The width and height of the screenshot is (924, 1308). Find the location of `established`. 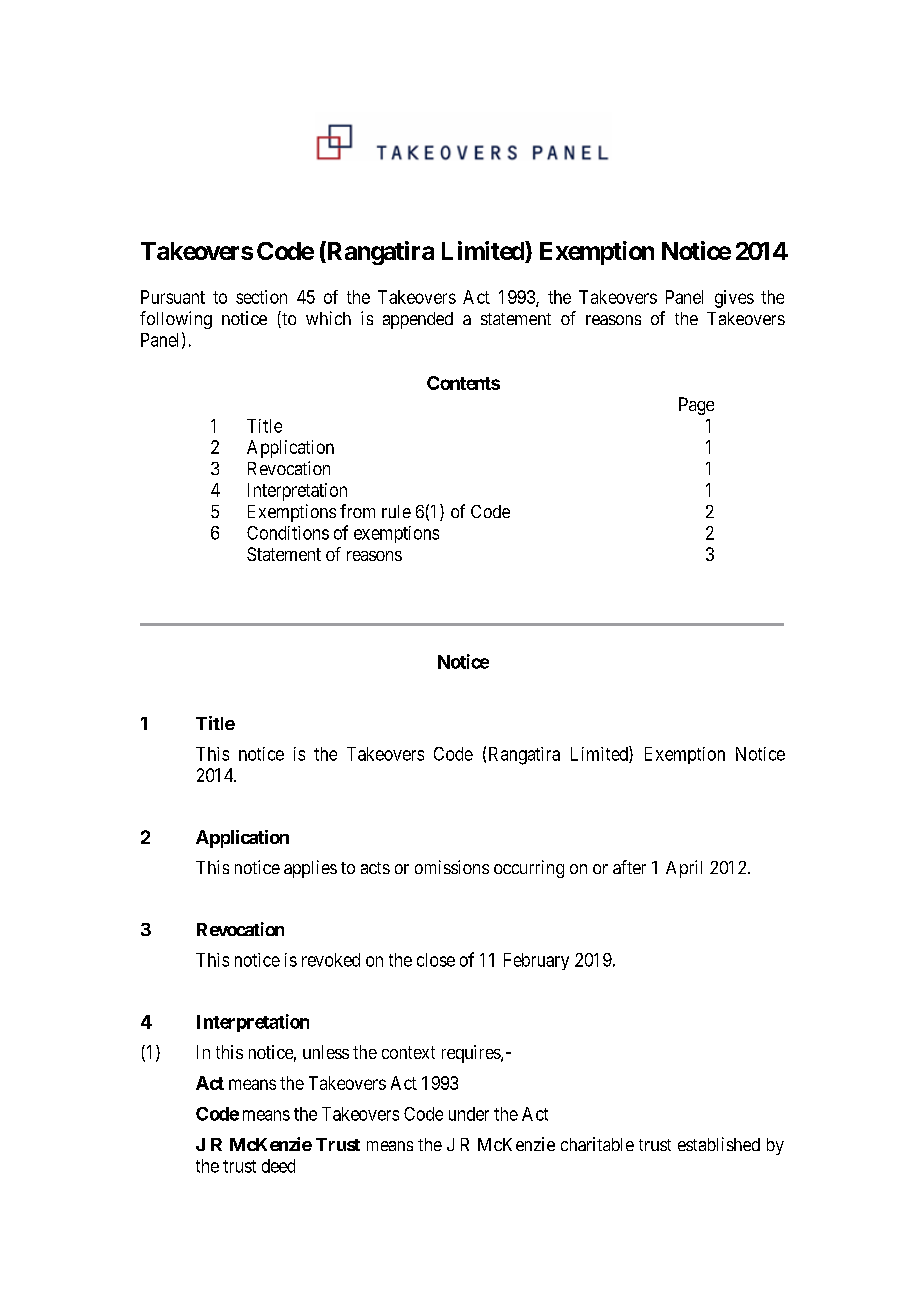

established is located at coordinates (719, 1144).
